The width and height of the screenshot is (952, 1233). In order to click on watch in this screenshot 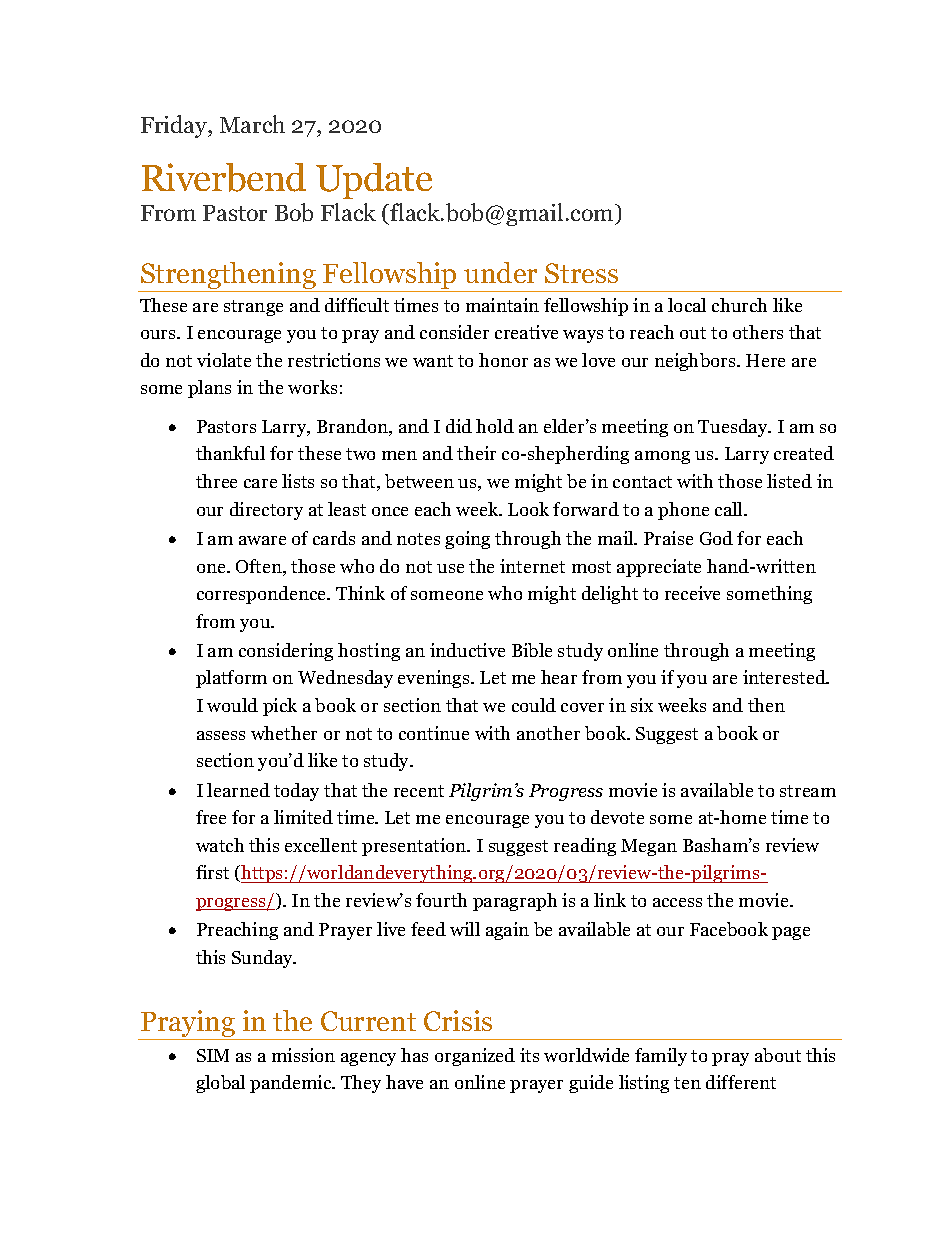, I will do `click(220, 845)`.
